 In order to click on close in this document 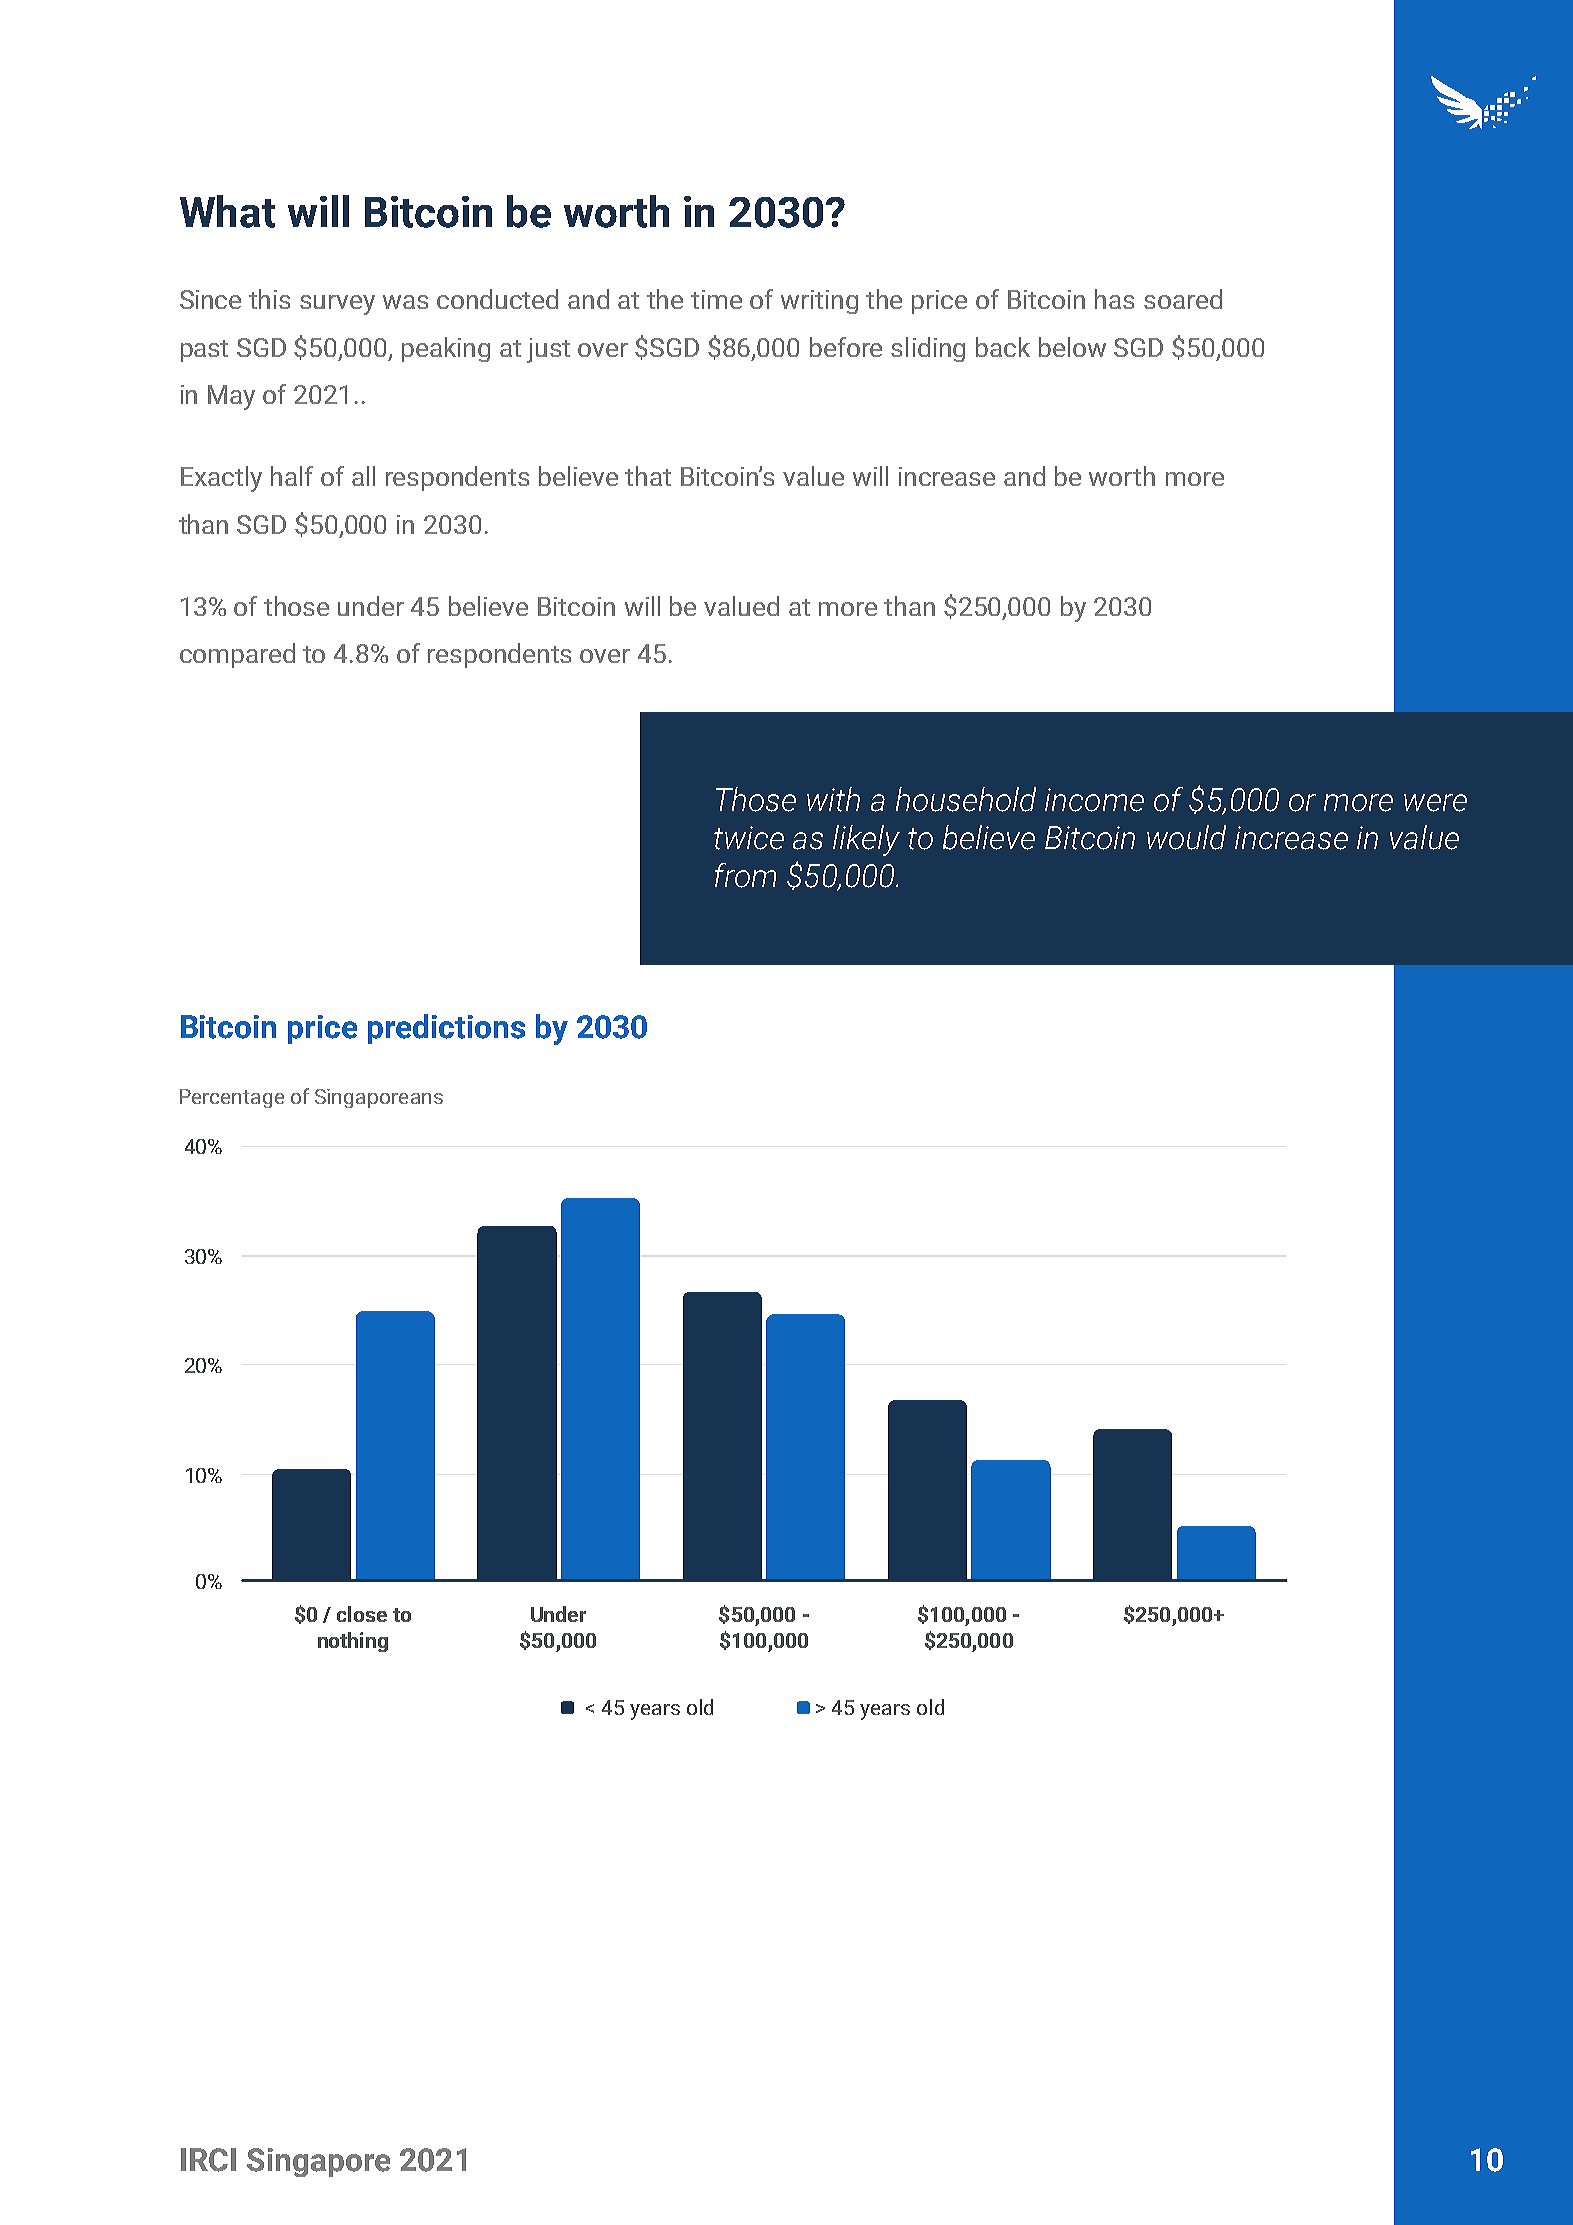, I will do `click(362, 1614)`.
